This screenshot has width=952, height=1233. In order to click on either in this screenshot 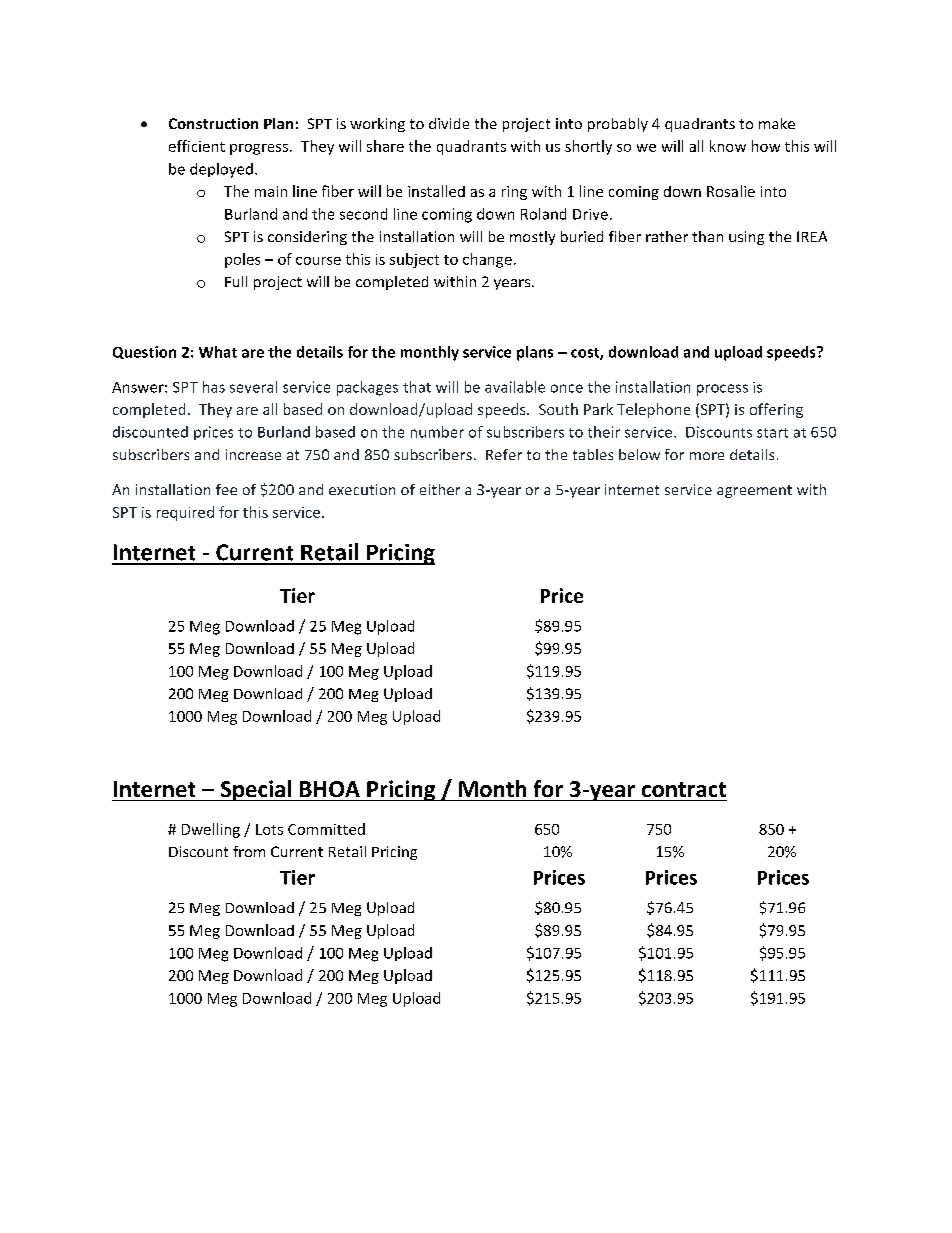, I will do `click(440, 489)`.
